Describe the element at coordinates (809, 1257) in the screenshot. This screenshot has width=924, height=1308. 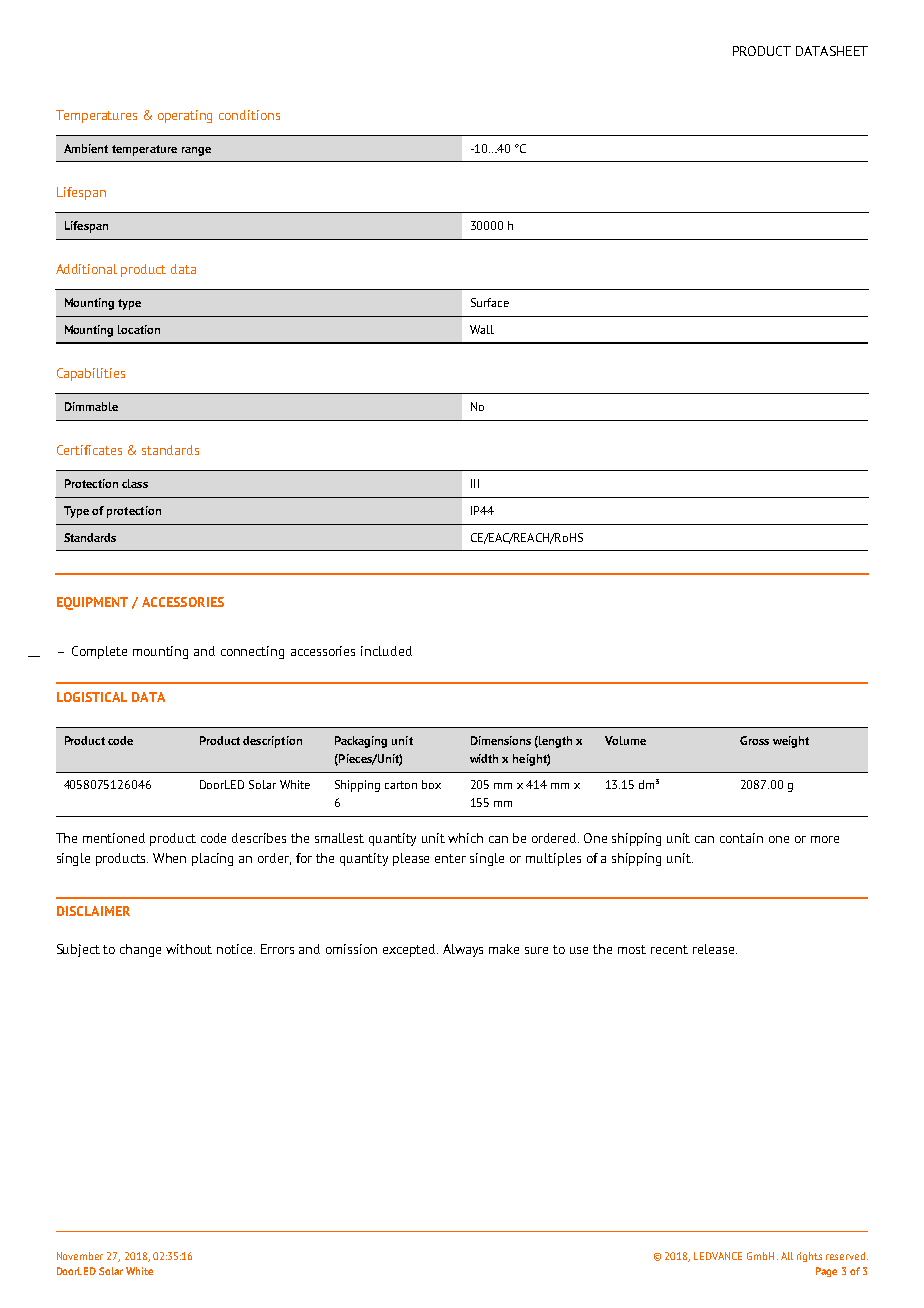
I see `rights` at that location.
